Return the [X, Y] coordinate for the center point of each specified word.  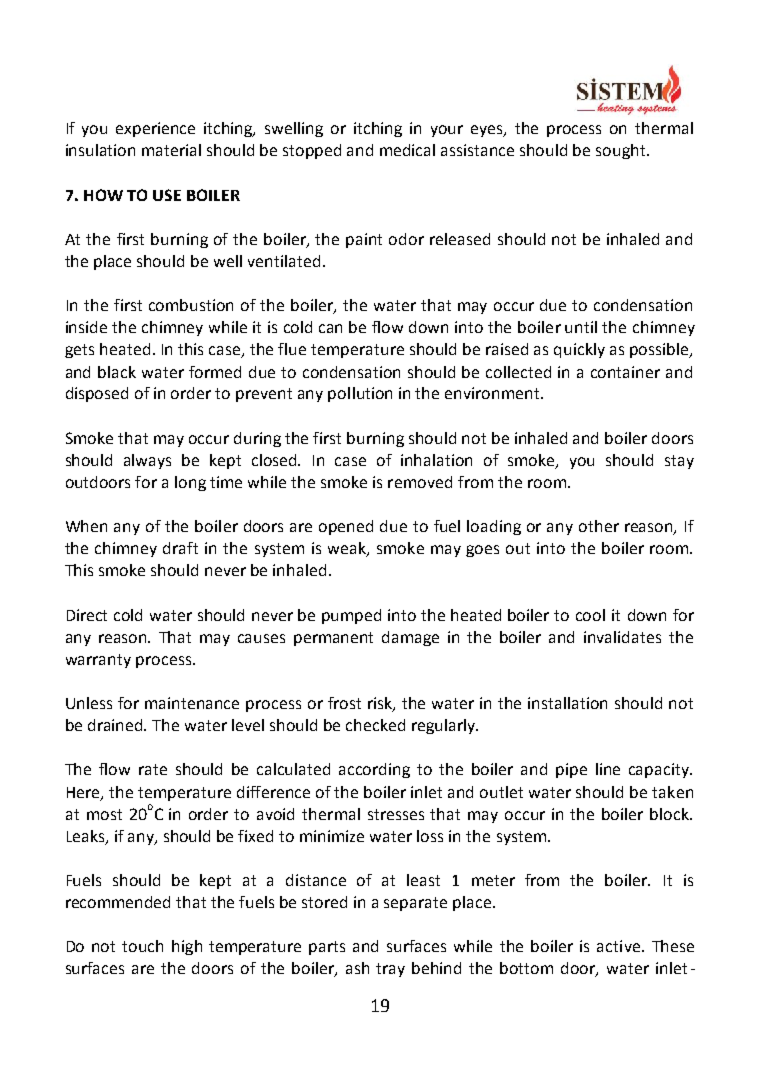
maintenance [192, 703]
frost [344, 703]
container [625, 372]
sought [622, 151]
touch [142, 946]
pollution [360, 394]
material [171, 150]
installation [567, 703]
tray [390, 970]
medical [407, 150]
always [147, 461]
